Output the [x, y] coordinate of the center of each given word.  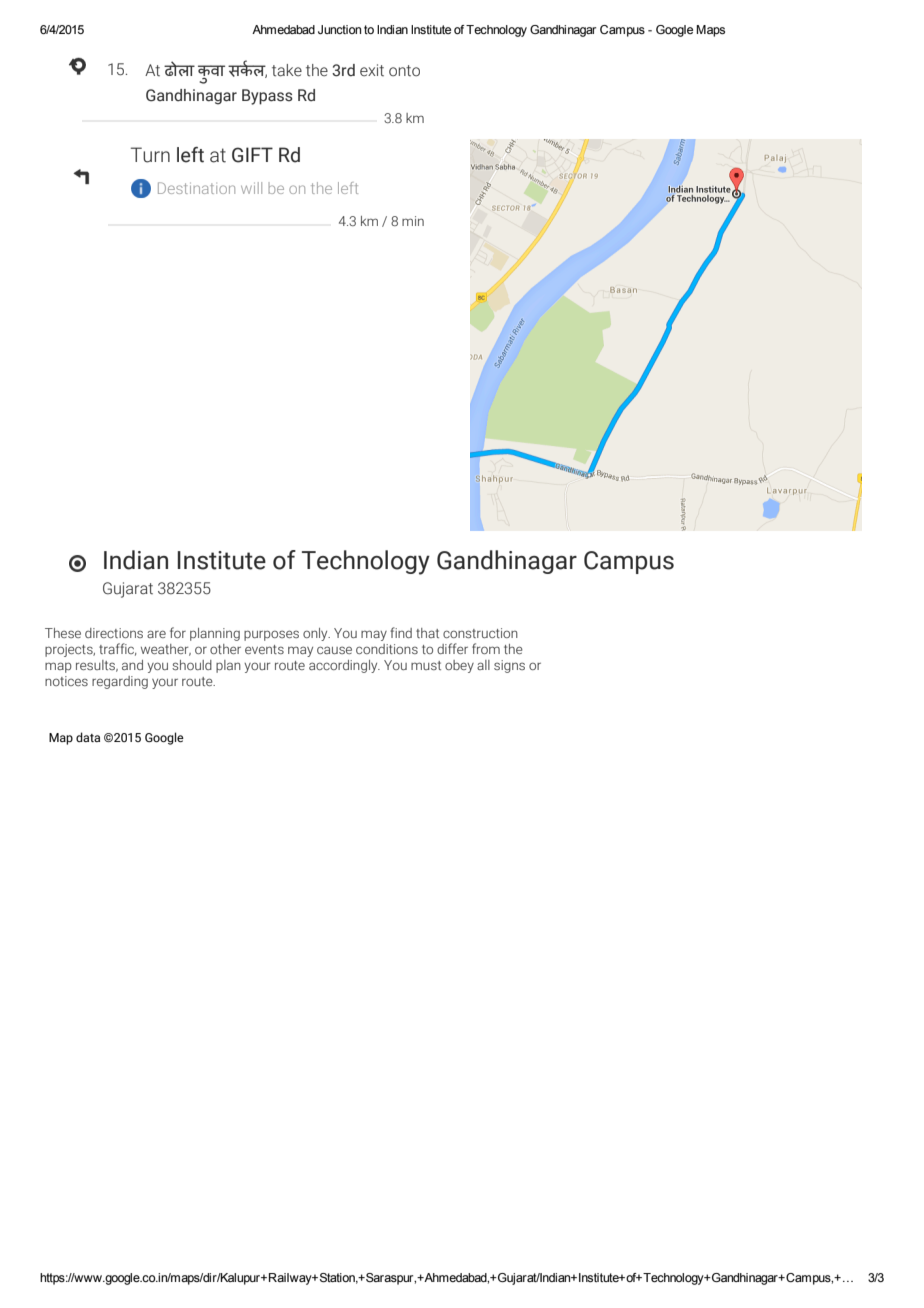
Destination [196, 188]
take [287, 70]
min [413, 221]
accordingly [344, 666]
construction [480, 633]
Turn [150, 155]
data [88, 737]
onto [404, 70]
